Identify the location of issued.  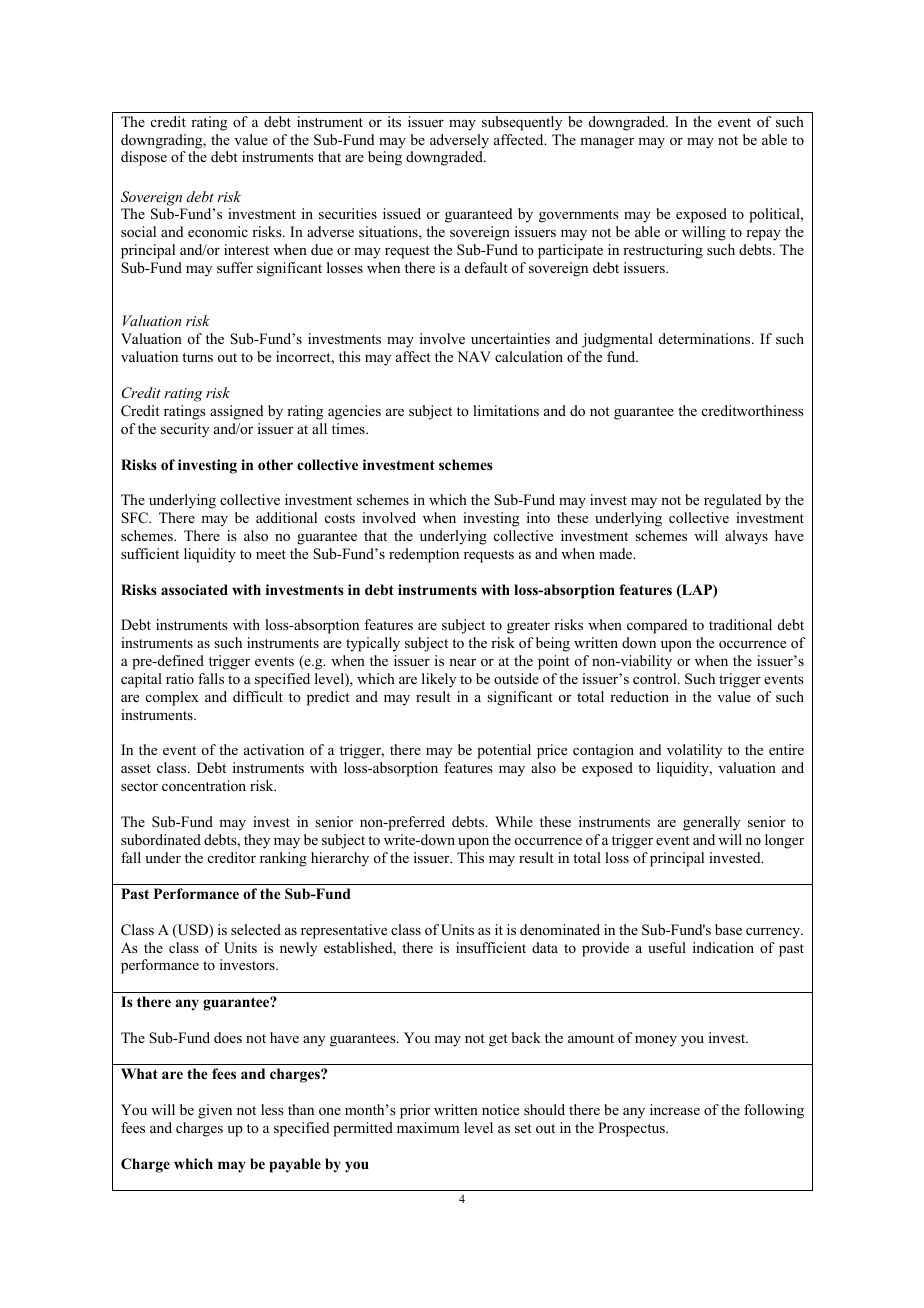
(402, 213).
